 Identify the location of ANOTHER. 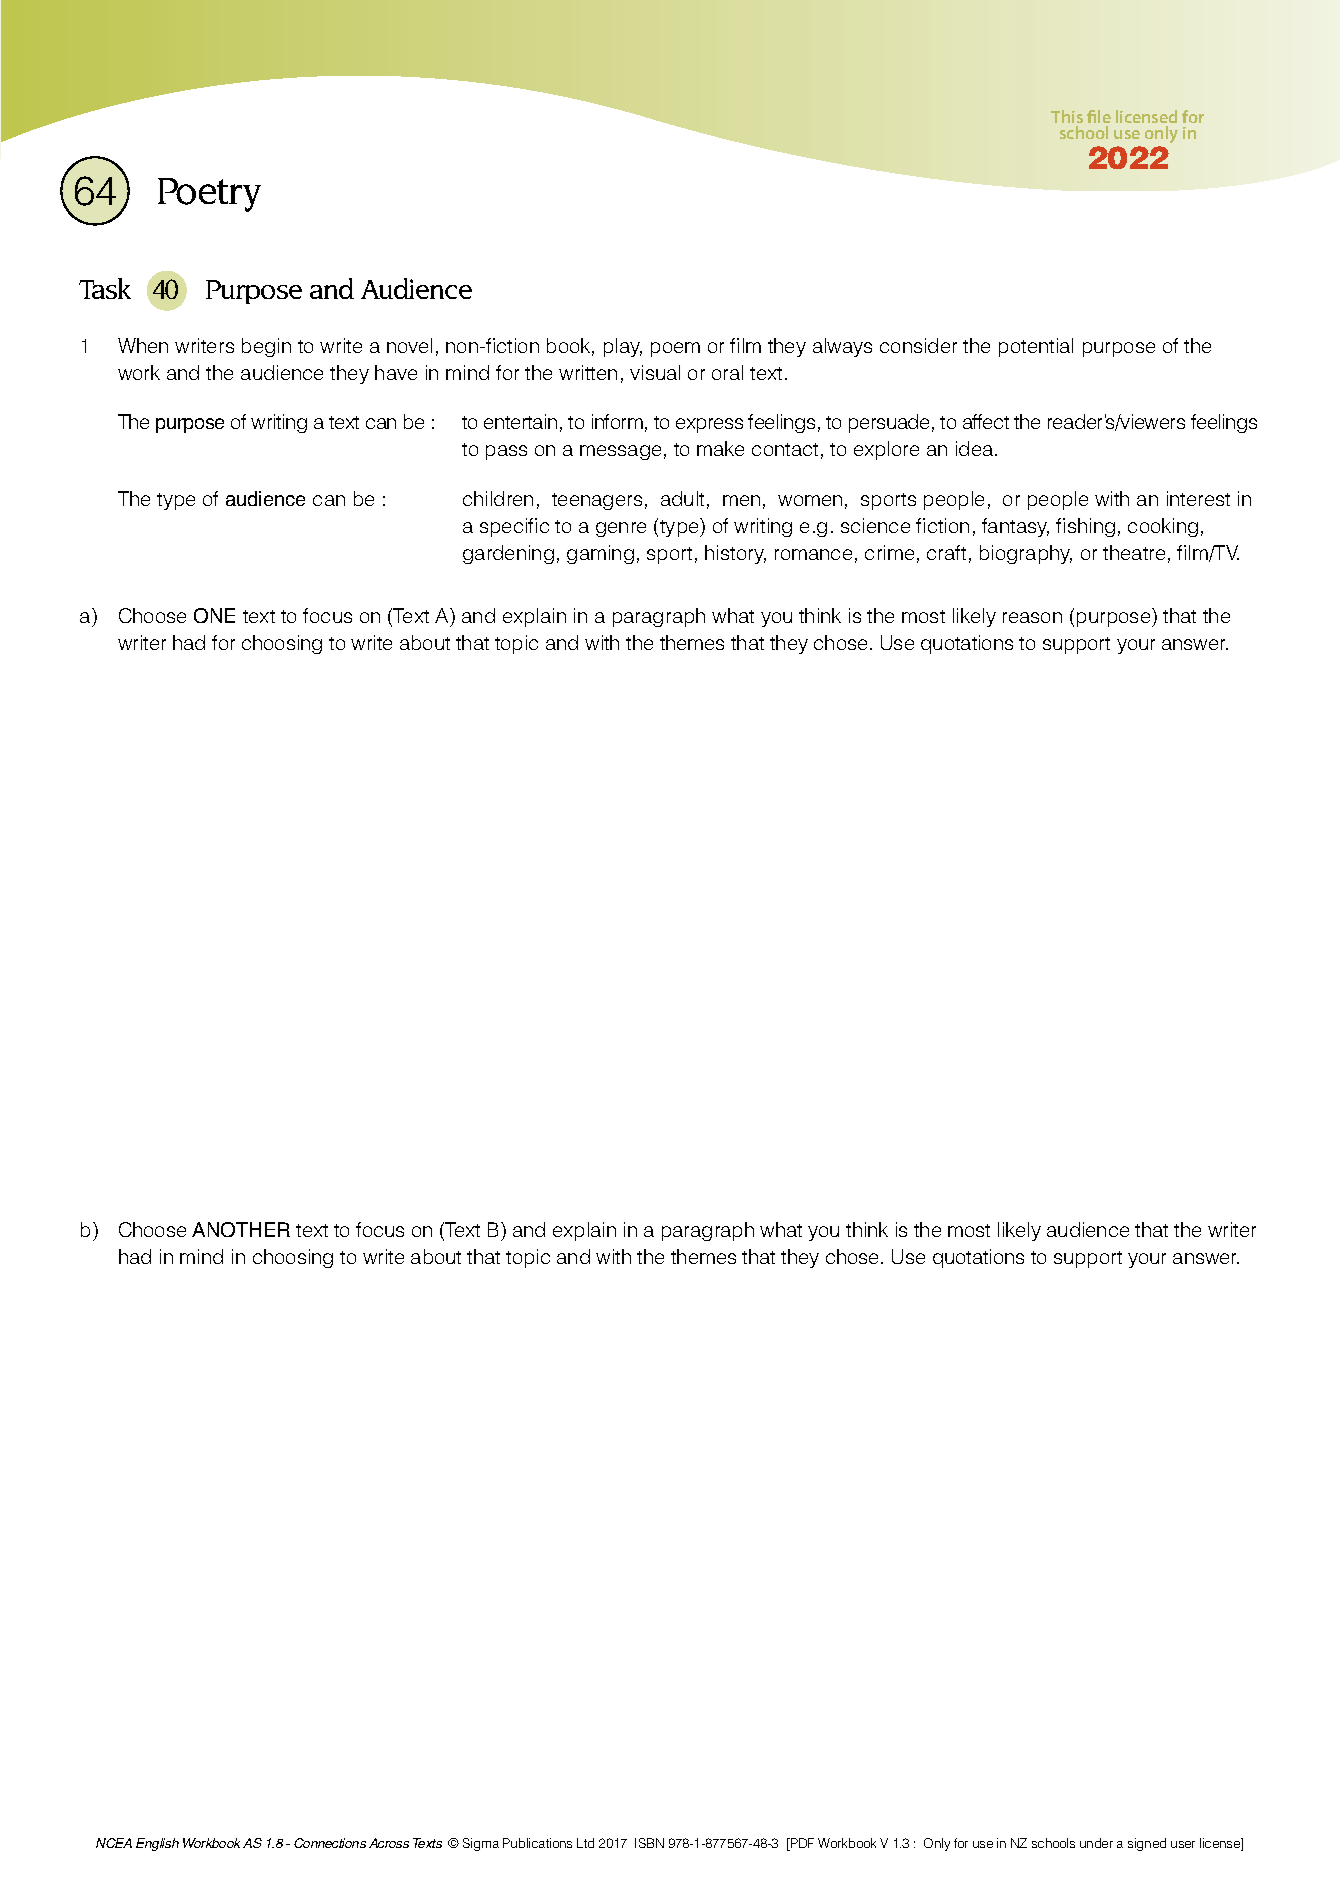
(241, 1229).
